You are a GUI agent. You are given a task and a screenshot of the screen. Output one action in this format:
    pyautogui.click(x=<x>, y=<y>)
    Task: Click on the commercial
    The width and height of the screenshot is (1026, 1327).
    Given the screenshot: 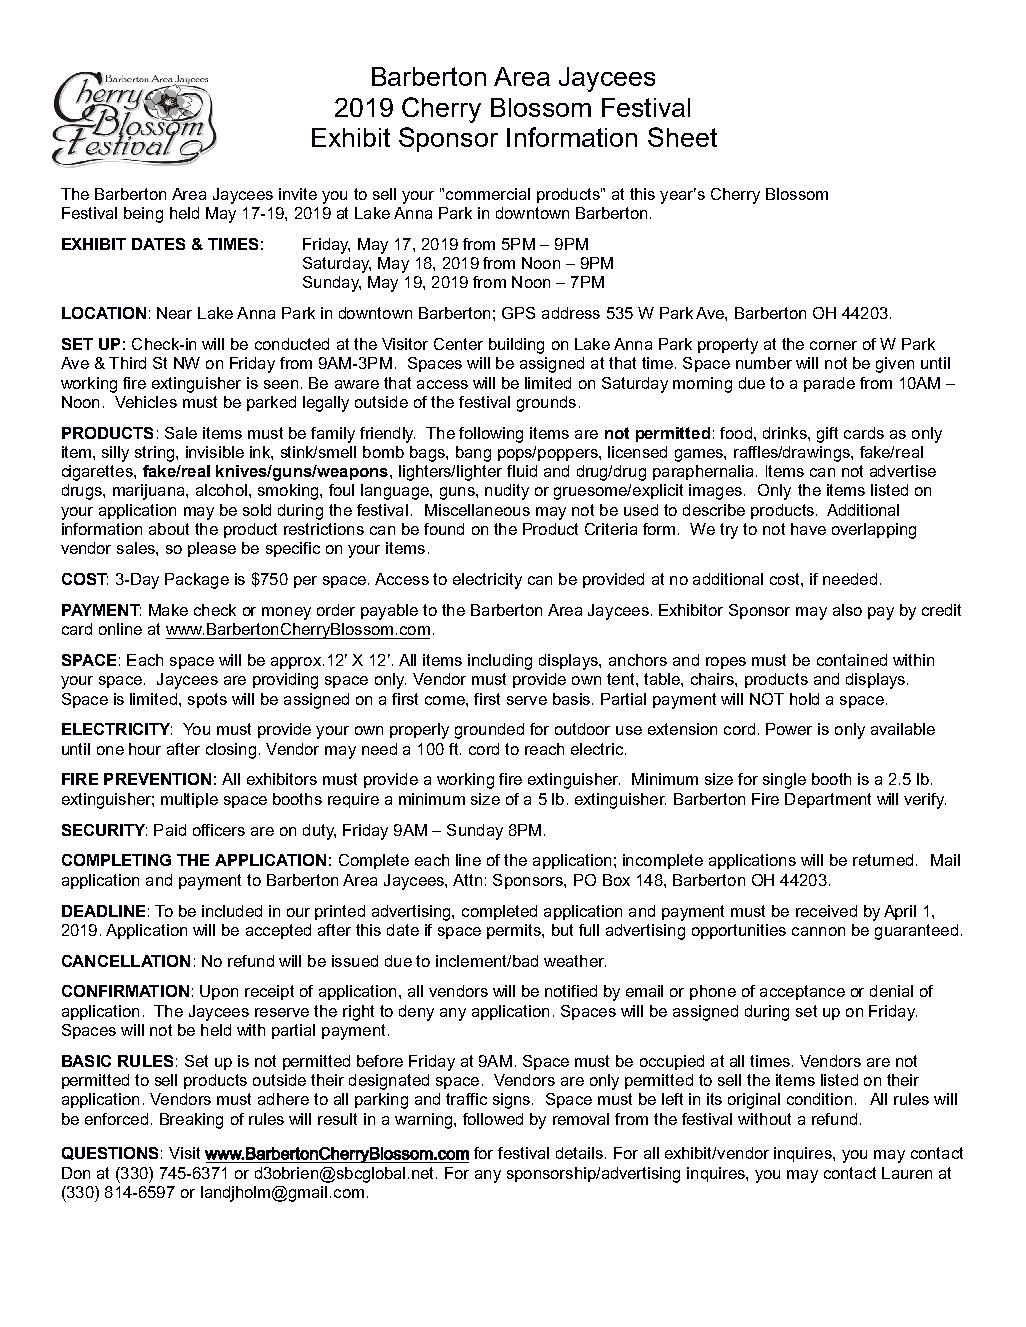 What is the action you would take?
    pyautogui.click(x=488, y=194)
